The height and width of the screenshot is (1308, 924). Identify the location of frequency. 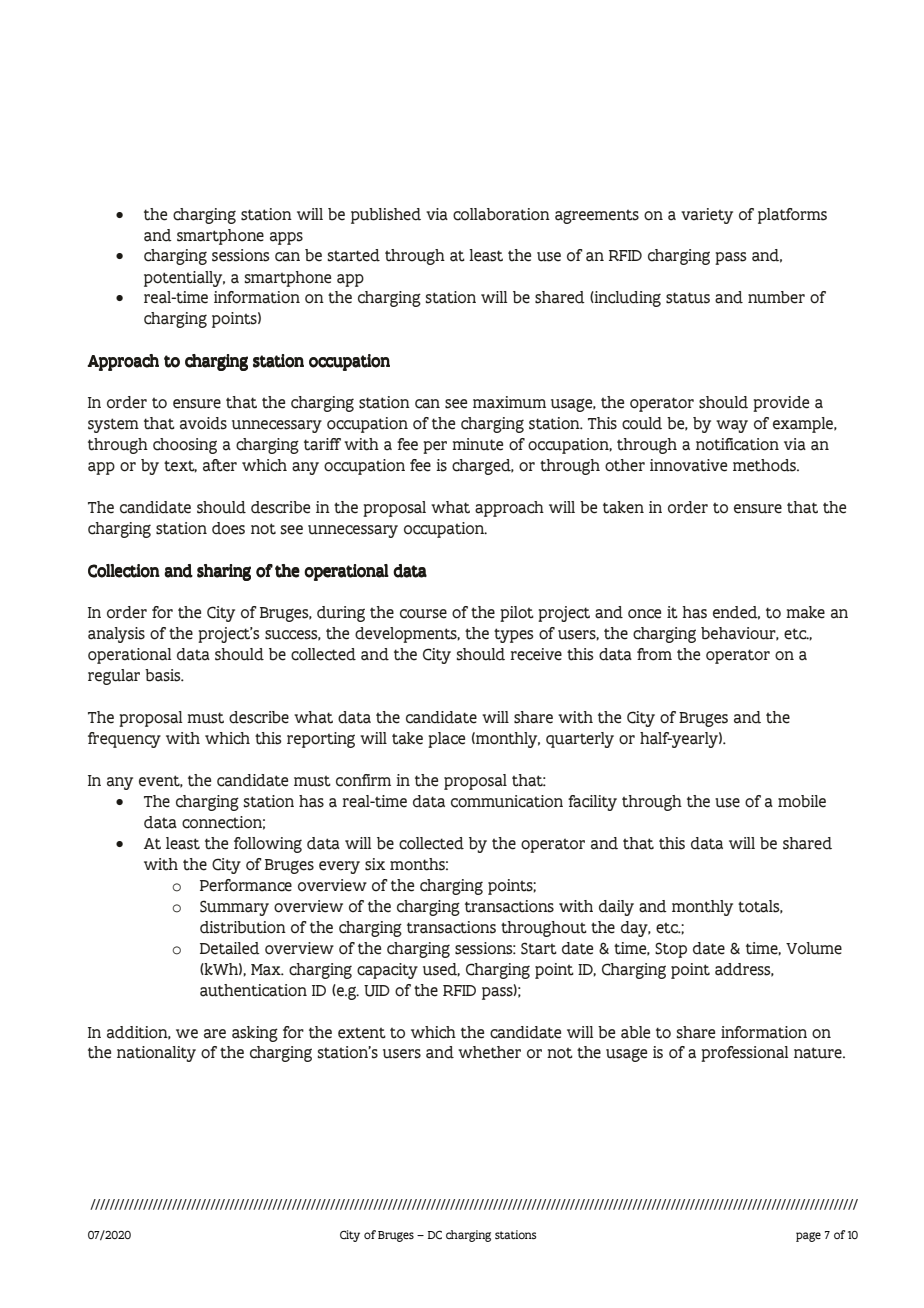
(124, 740).
